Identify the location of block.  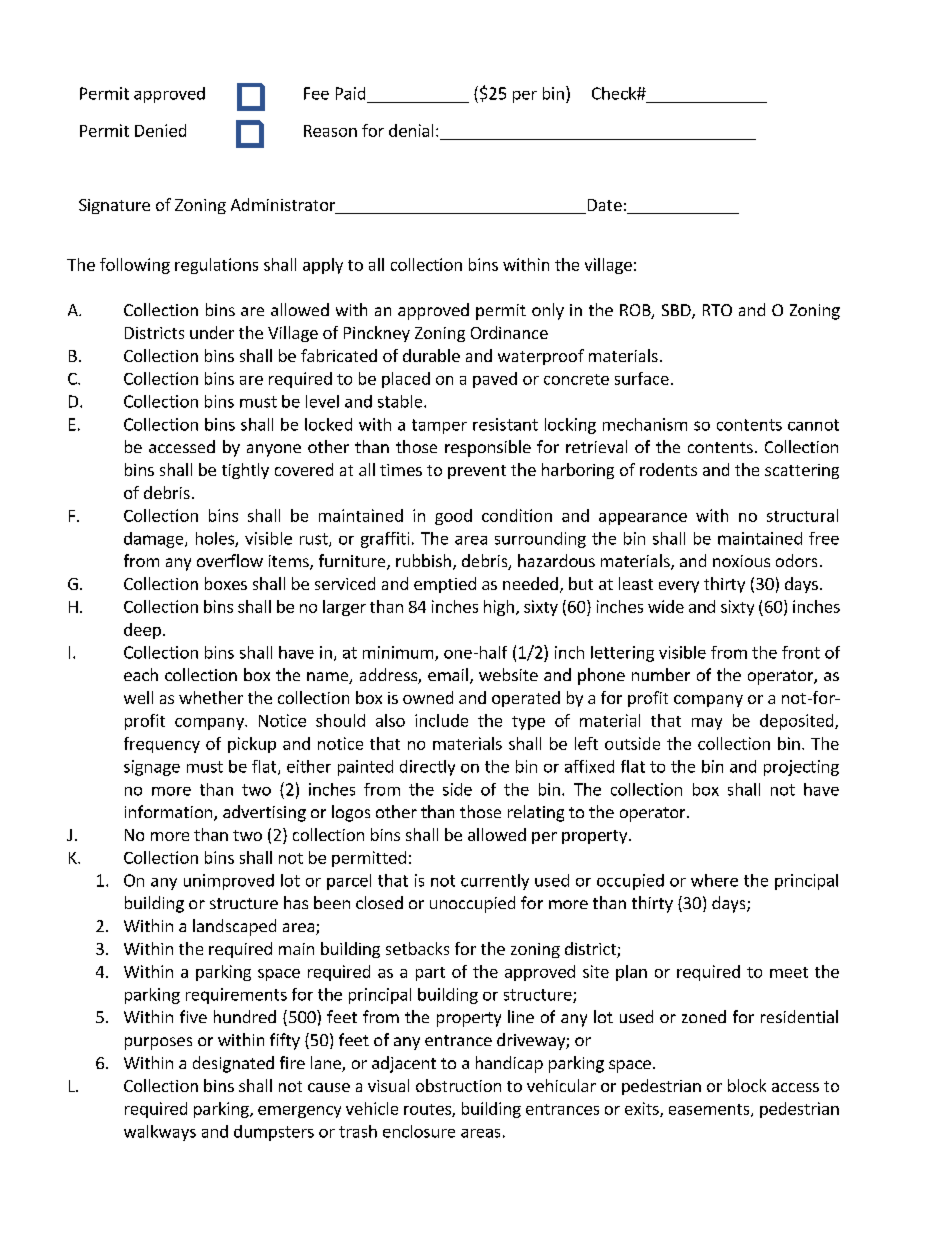
(747, 1085).
